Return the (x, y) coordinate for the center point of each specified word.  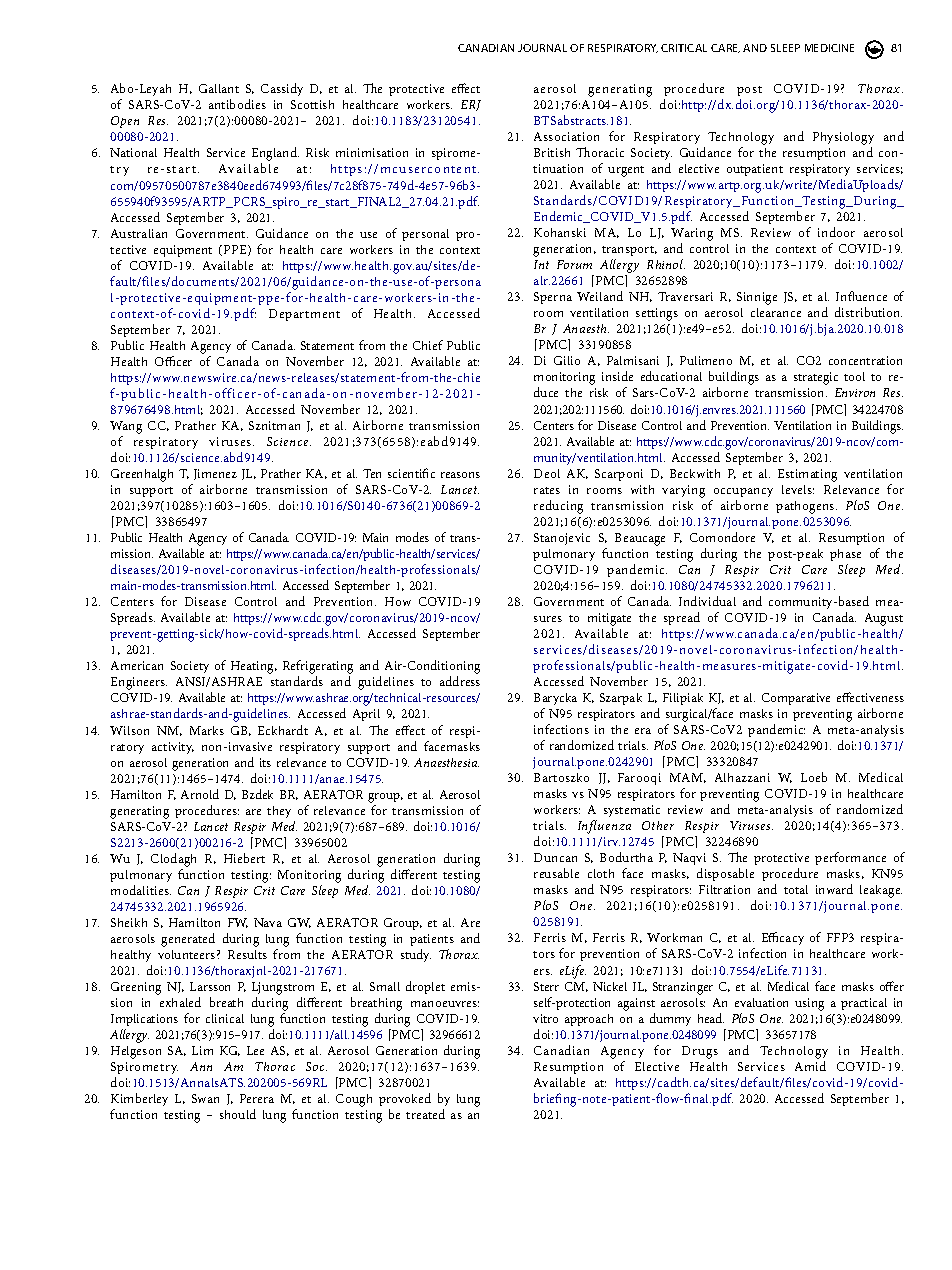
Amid (810, 1066)
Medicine (829, 48)
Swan (205, 1098)
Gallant (219, 88)
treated (425, 1114)
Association (566, 136)
